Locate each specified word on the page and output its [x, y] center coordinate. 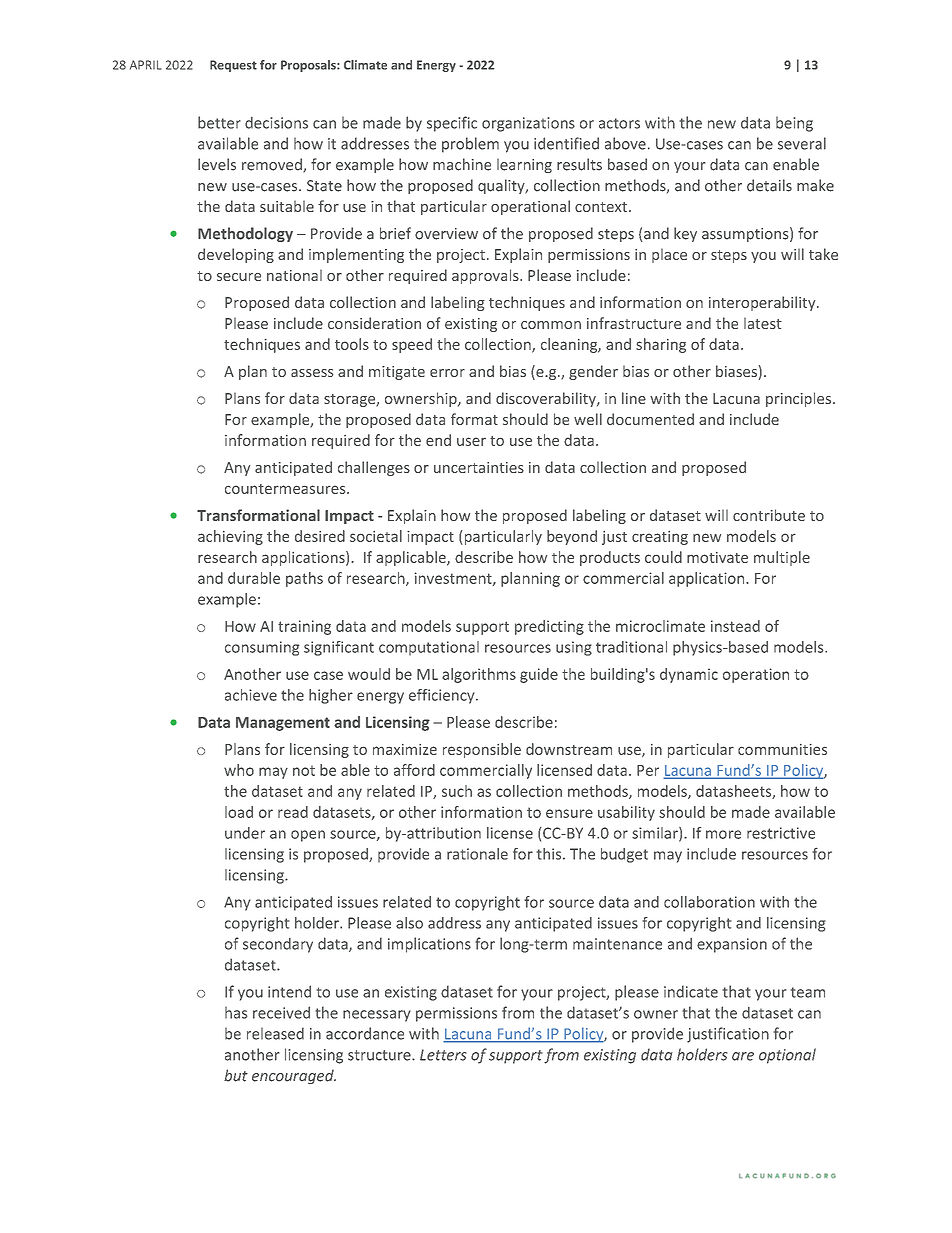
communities [782, 749]
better [219, 122]
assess [312, 373]
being [794, 124]
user [471, 441]
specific [452, 124]
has [236, 1012]
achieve [251, 695]
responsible [482, 750]
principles [798, 399]
